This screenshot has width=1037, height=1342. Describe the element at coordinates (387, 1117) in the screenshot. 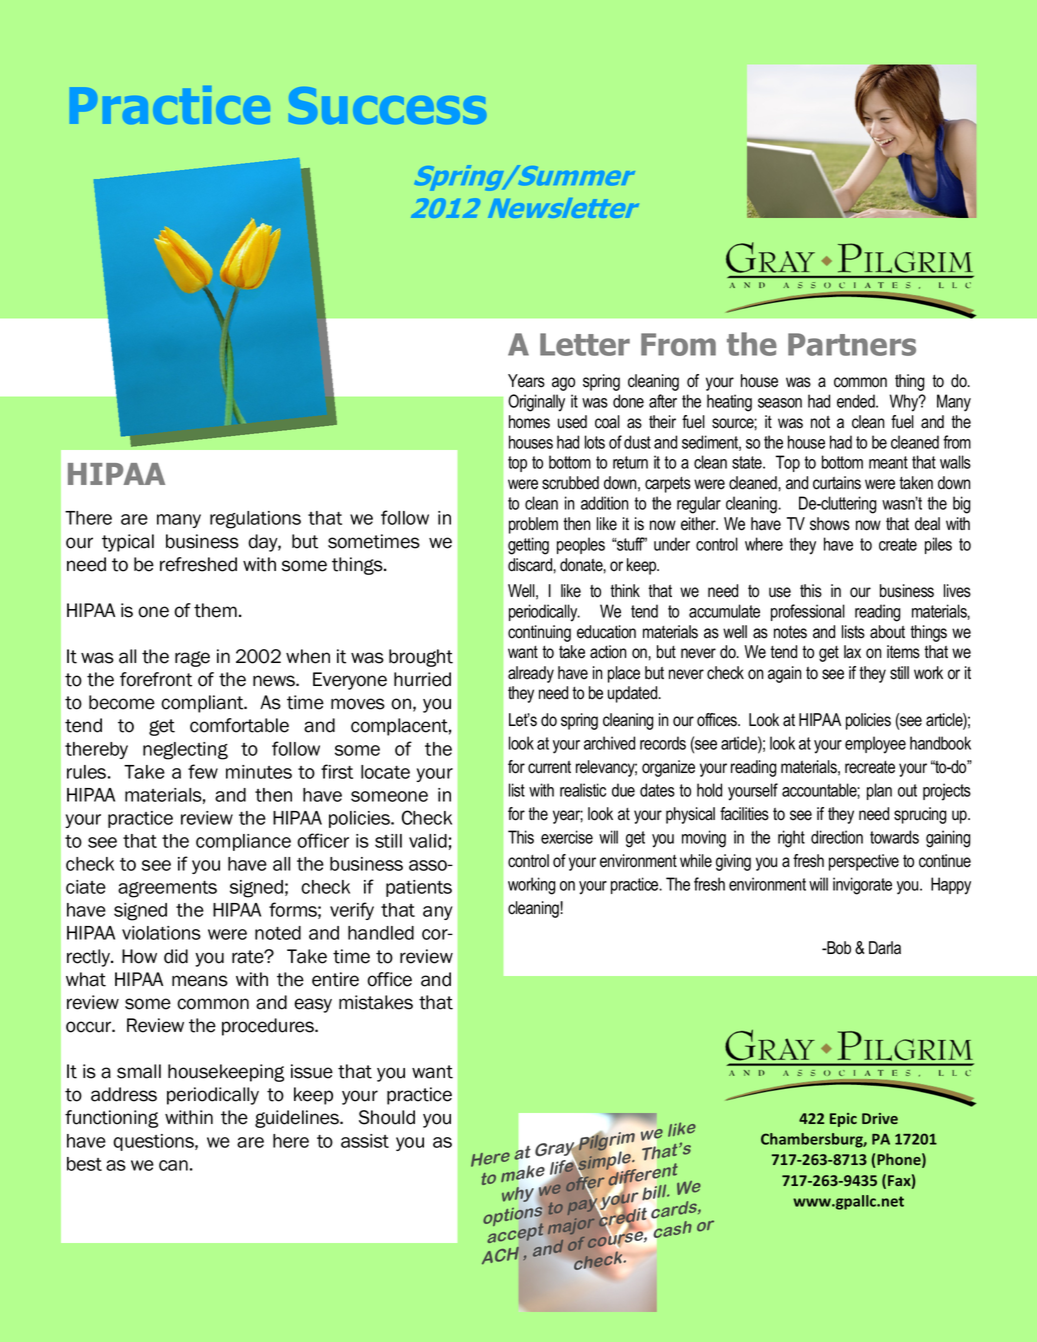

I see `Should` at that location.
